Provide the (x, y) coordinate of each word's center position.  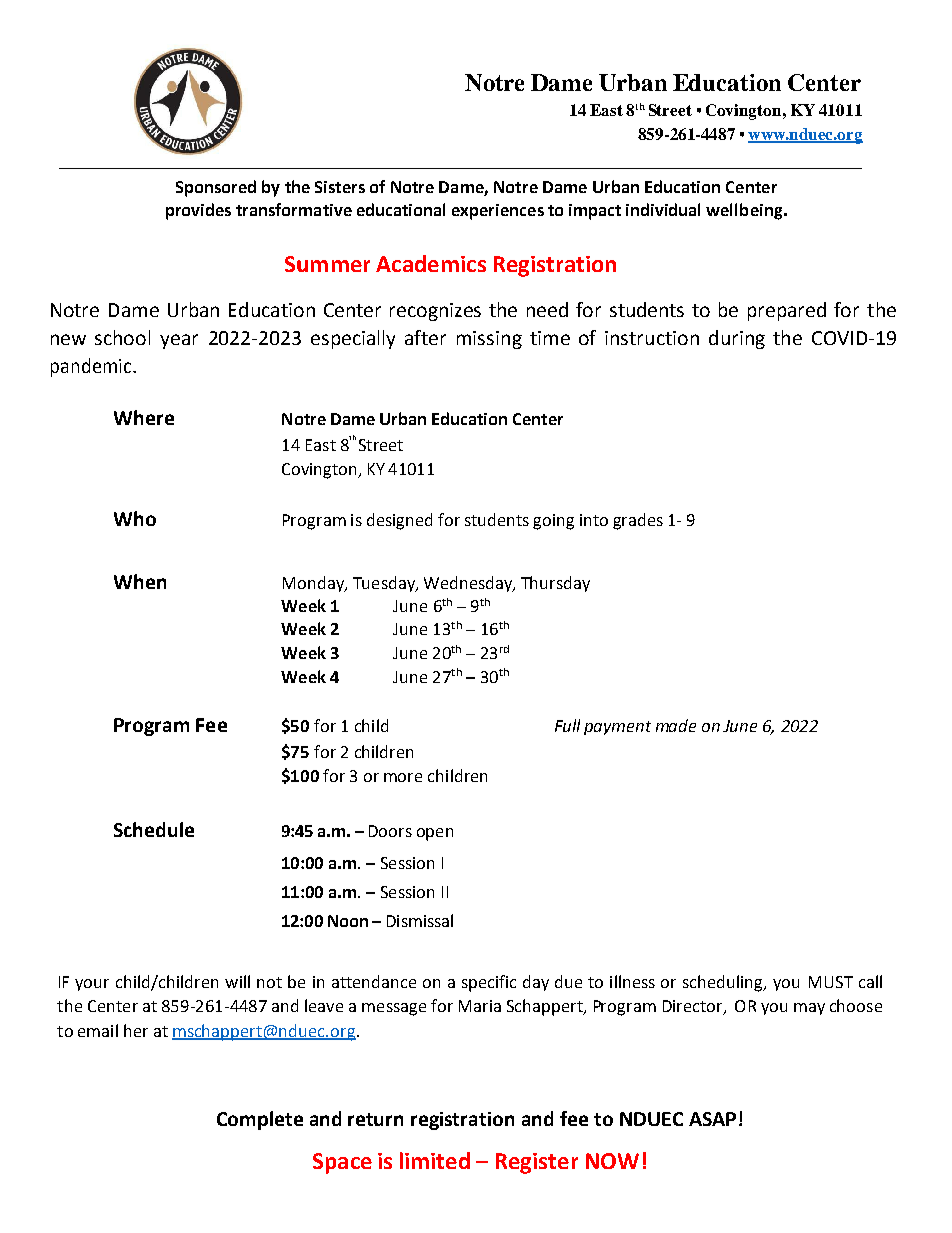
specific (489, 983)
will (237, 981)
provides (198, 211)
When (140, 581)
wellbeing (745, 211)
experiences (498, 212)
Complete (260, 1120)
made (676, 725)
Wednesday (469, 584)
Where (144, 417)
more (403, 777)
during (737, 339)
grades (638, 521)
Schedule (154, 829)
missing (489, 340)
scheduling (724, 983)
